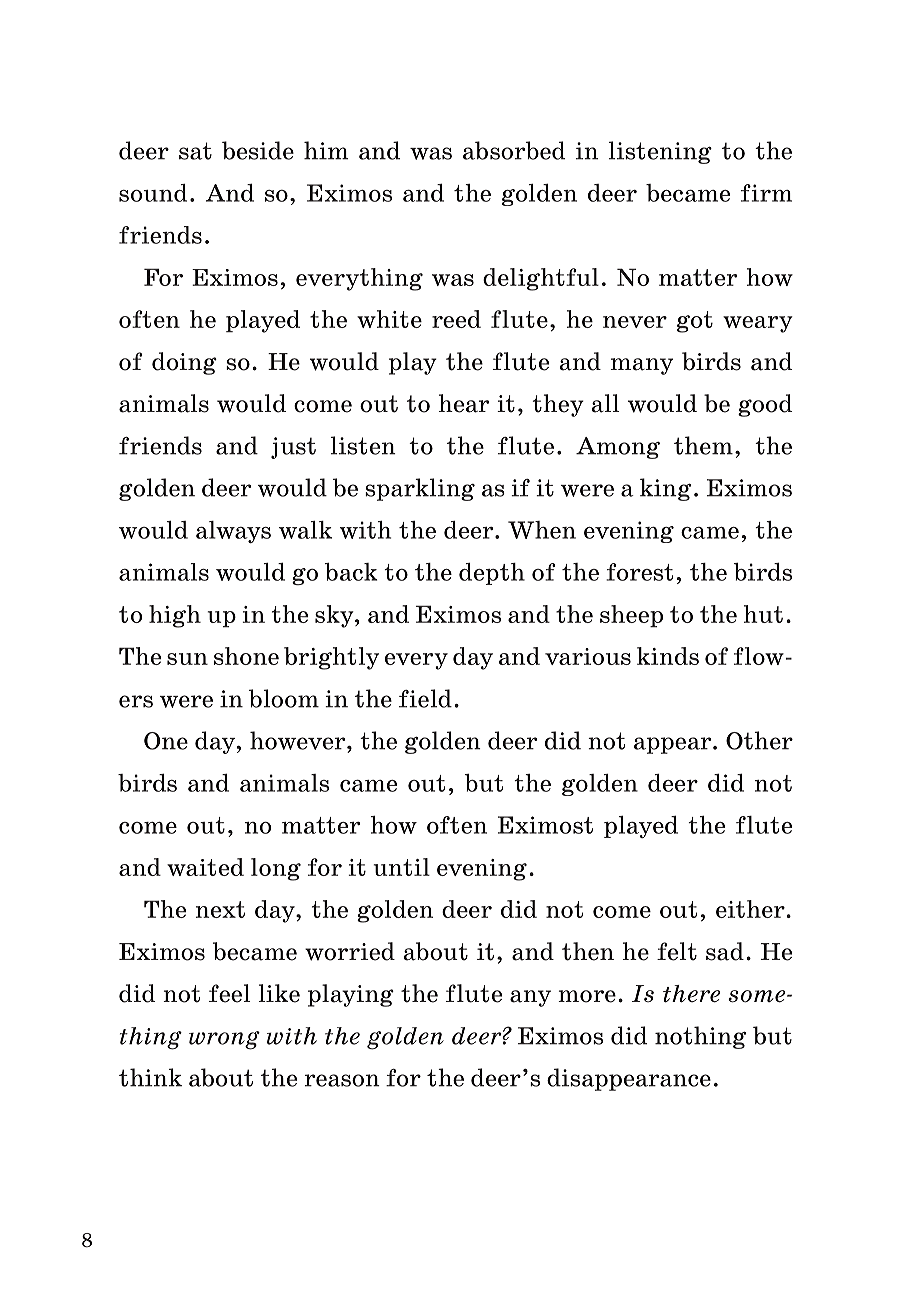 This screenshot has height=1311, width=924. Describe the element at coordinates (284, 698) in the screenshot. I see `bloom` at that location.
